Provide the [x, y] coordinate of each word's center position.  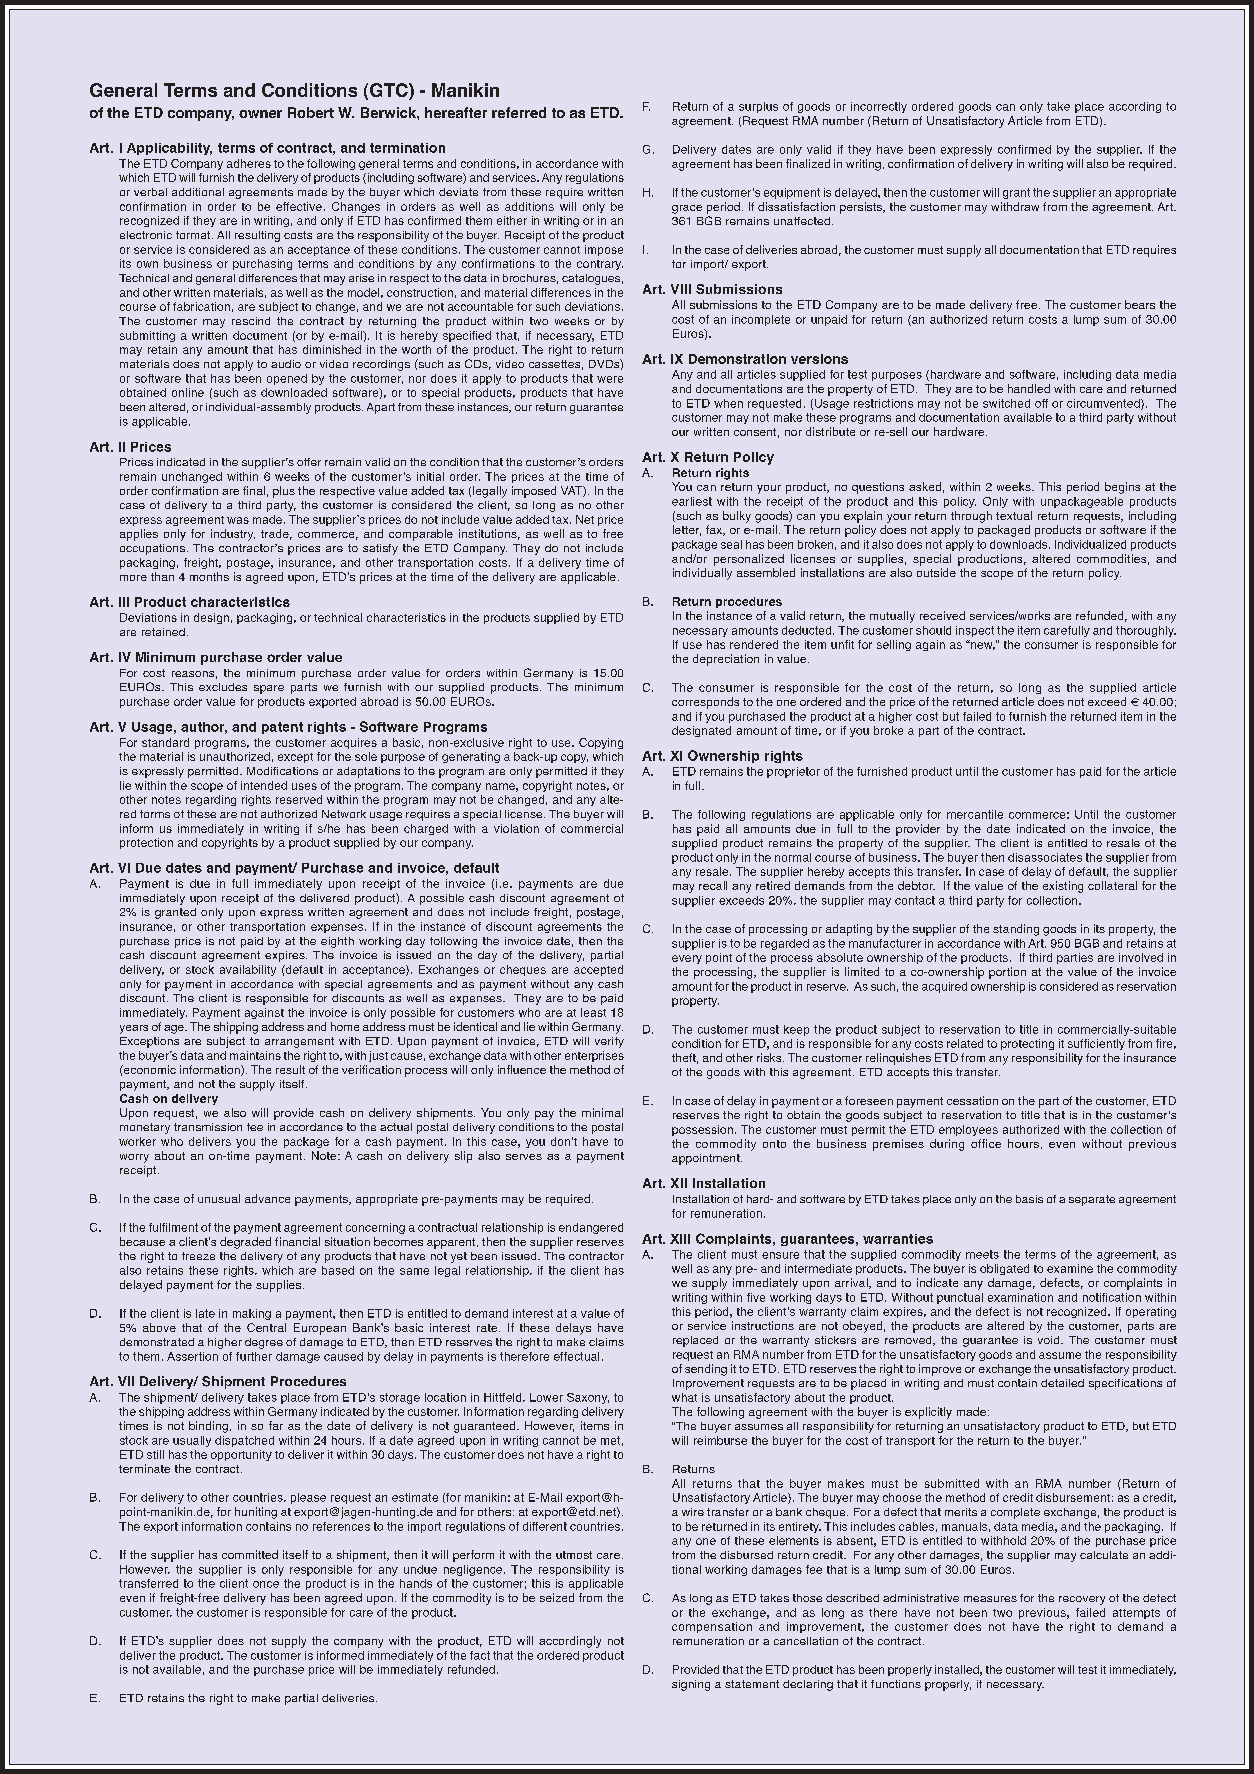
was [238, 520]
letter [687, 530]
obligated [1004, 1269]
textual [1014, 515]
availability [248, 970]
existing [1063, 887]
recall [713, 885]
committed [250, 1554]
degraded [245, 1243]
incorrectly [879, 107]
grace [687, 209]
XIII [680, 1239]
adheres [249, 163]
